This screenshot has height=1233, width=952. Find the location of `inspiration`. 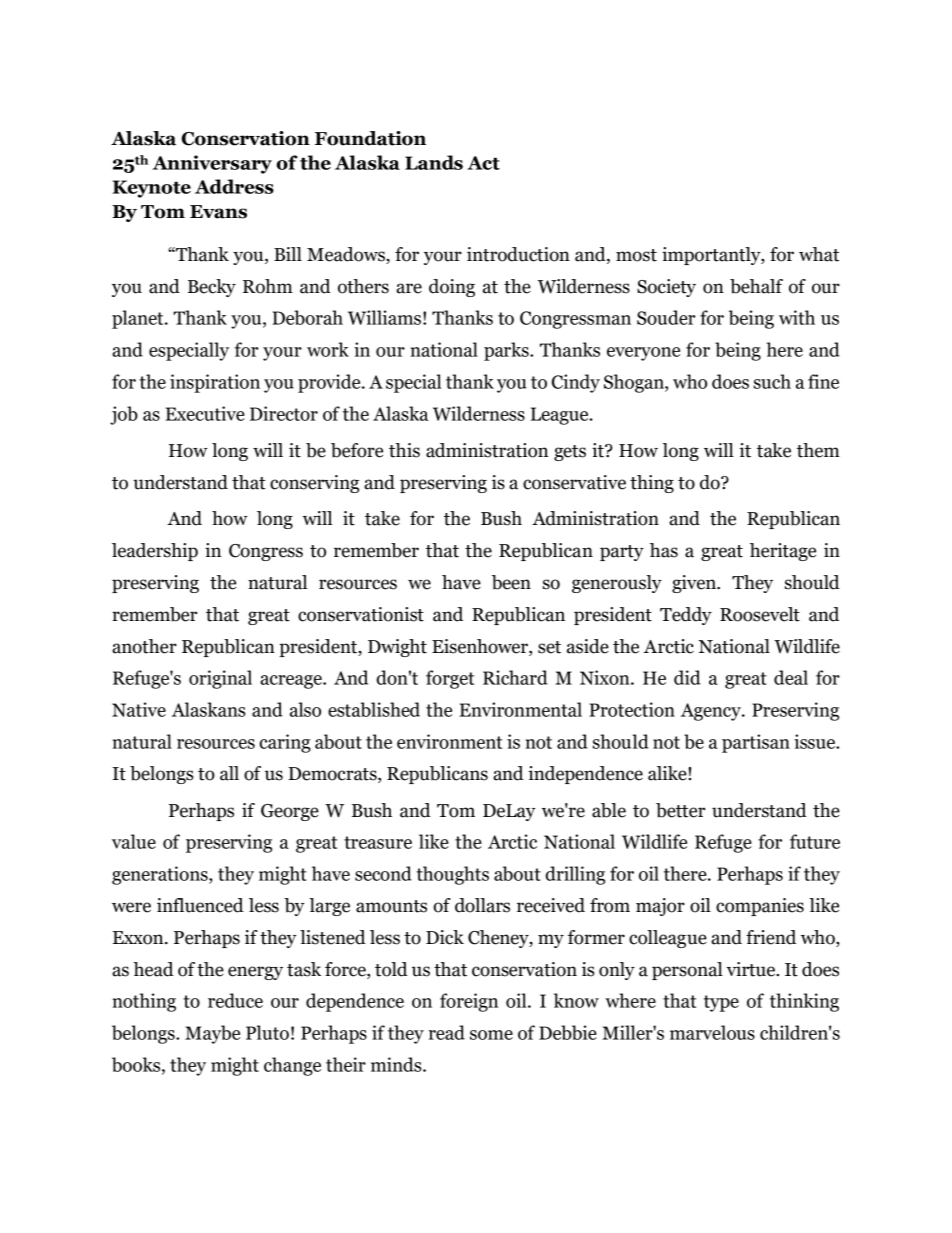

inspiration is located at coordinates (215, 383).
